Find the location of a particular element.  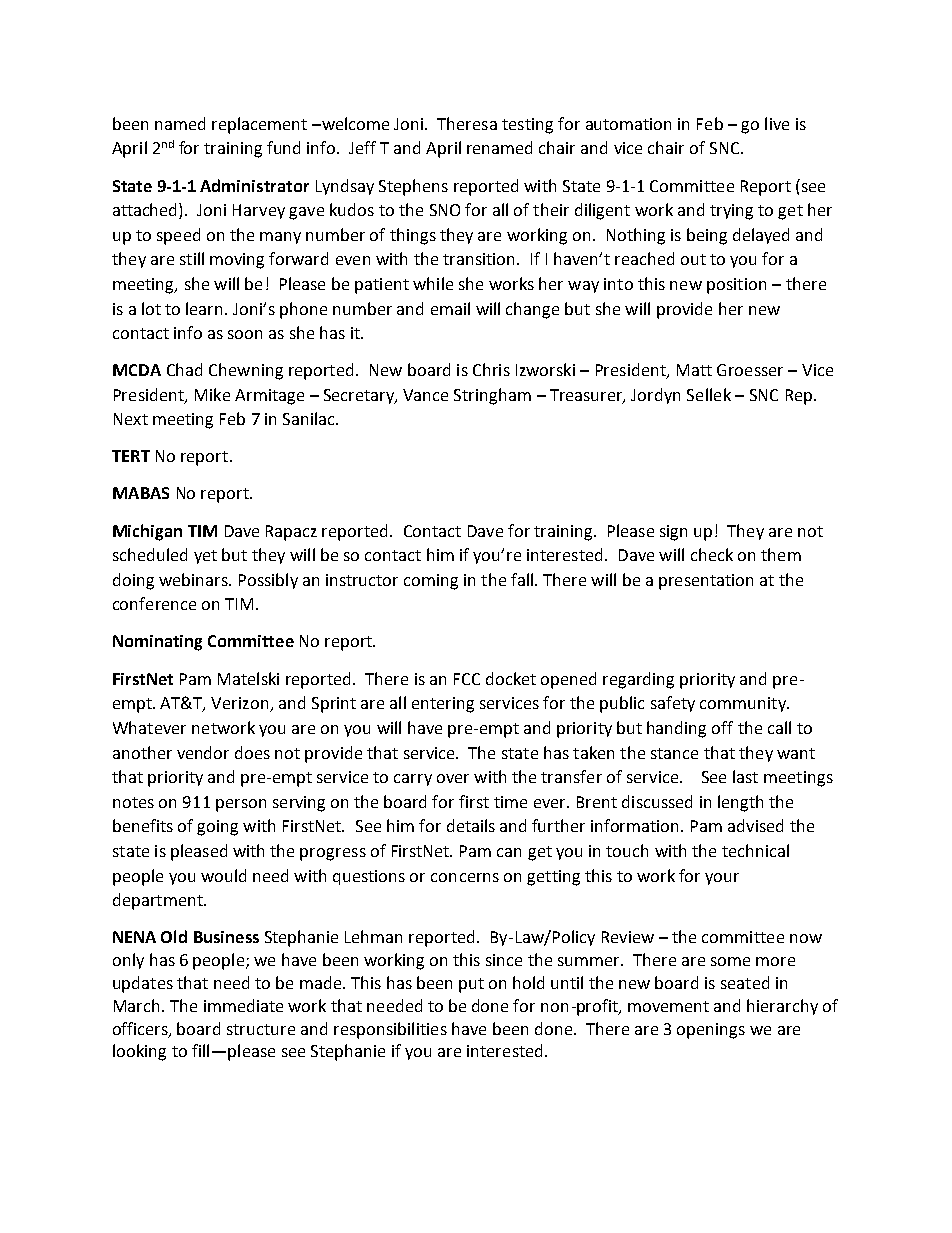

webinars is located at coordinates (194, 579).
